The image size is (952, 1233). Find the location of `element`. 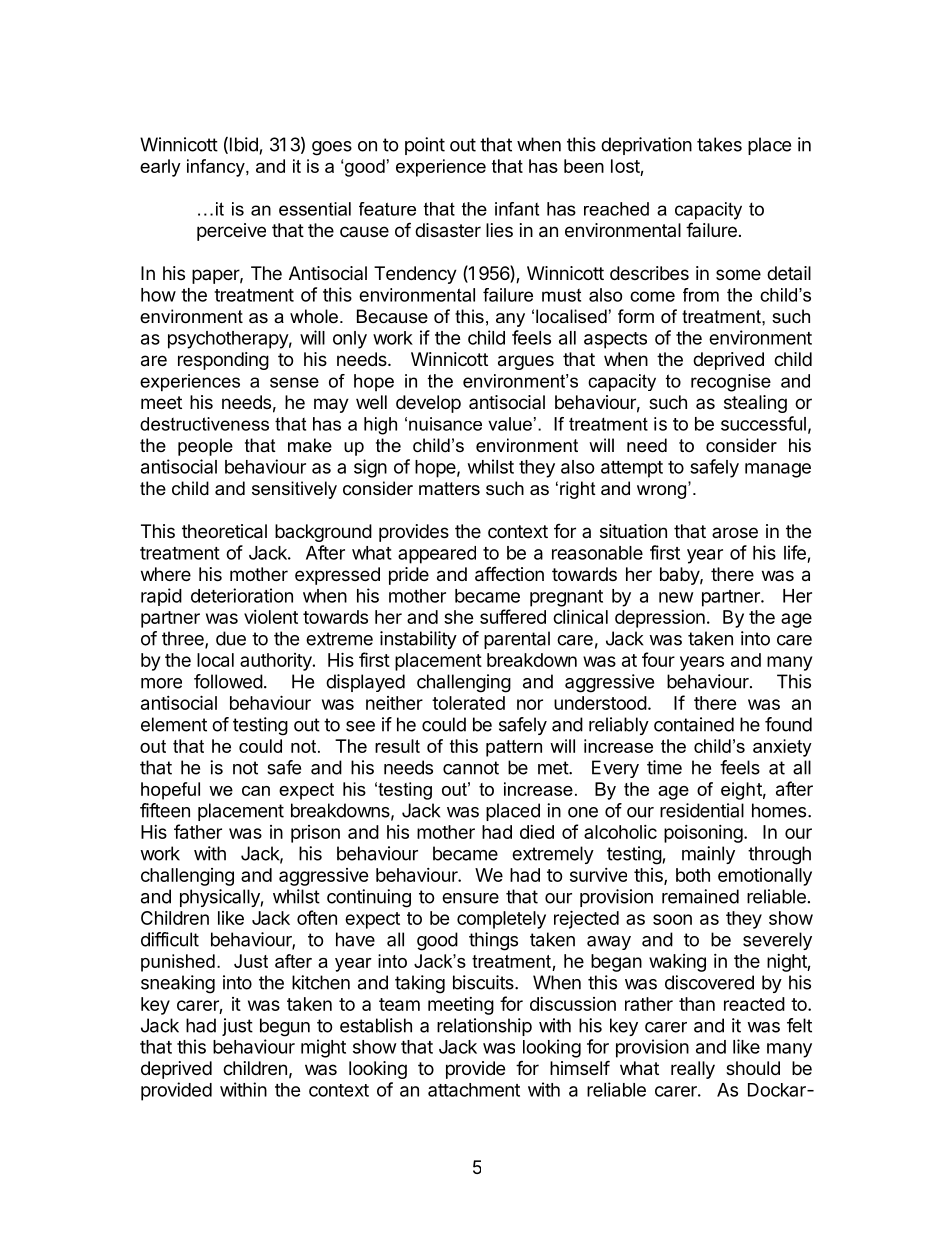

element is located at coordinates (174, 724).
